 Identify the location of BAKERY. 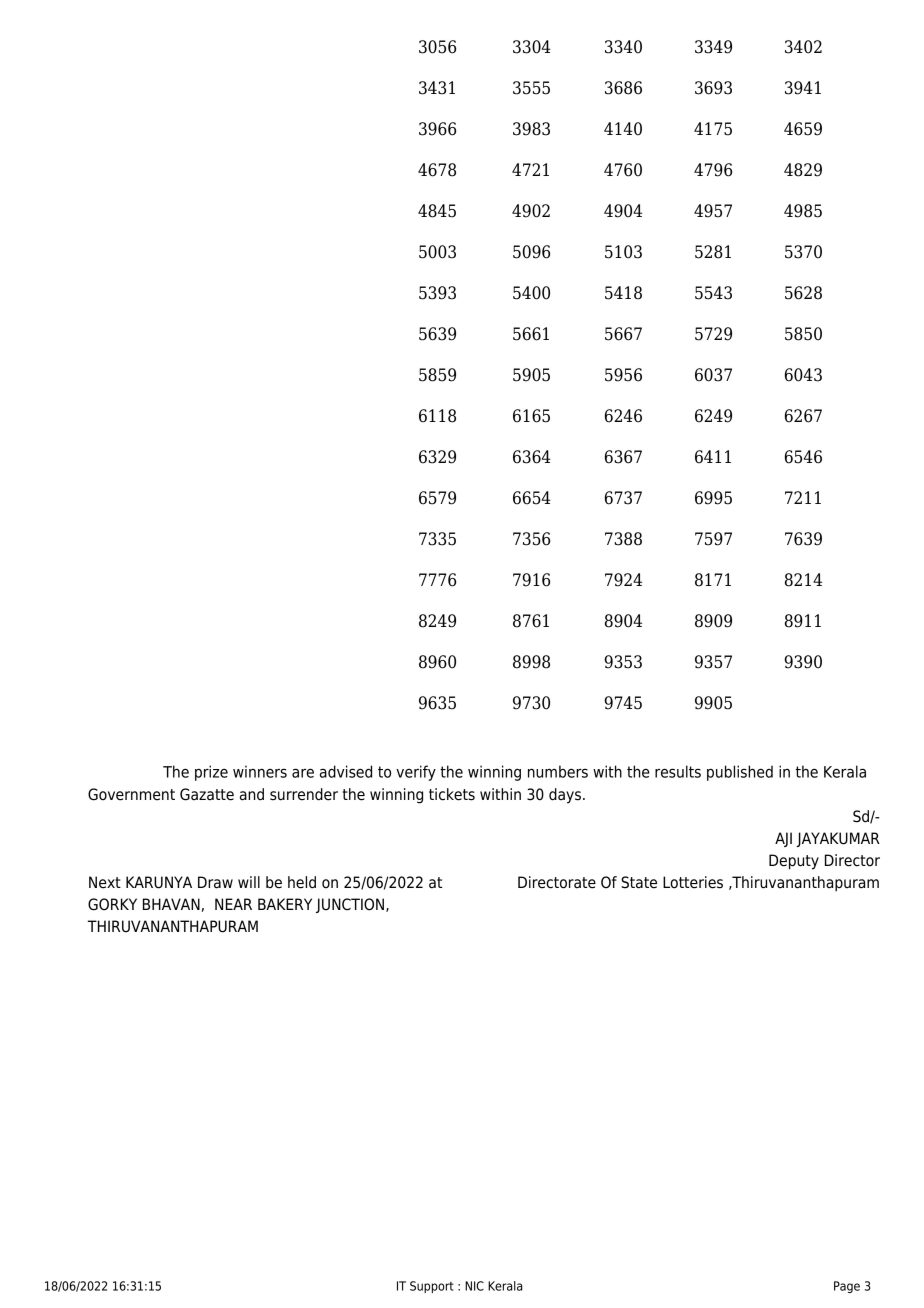
(285, 904).
